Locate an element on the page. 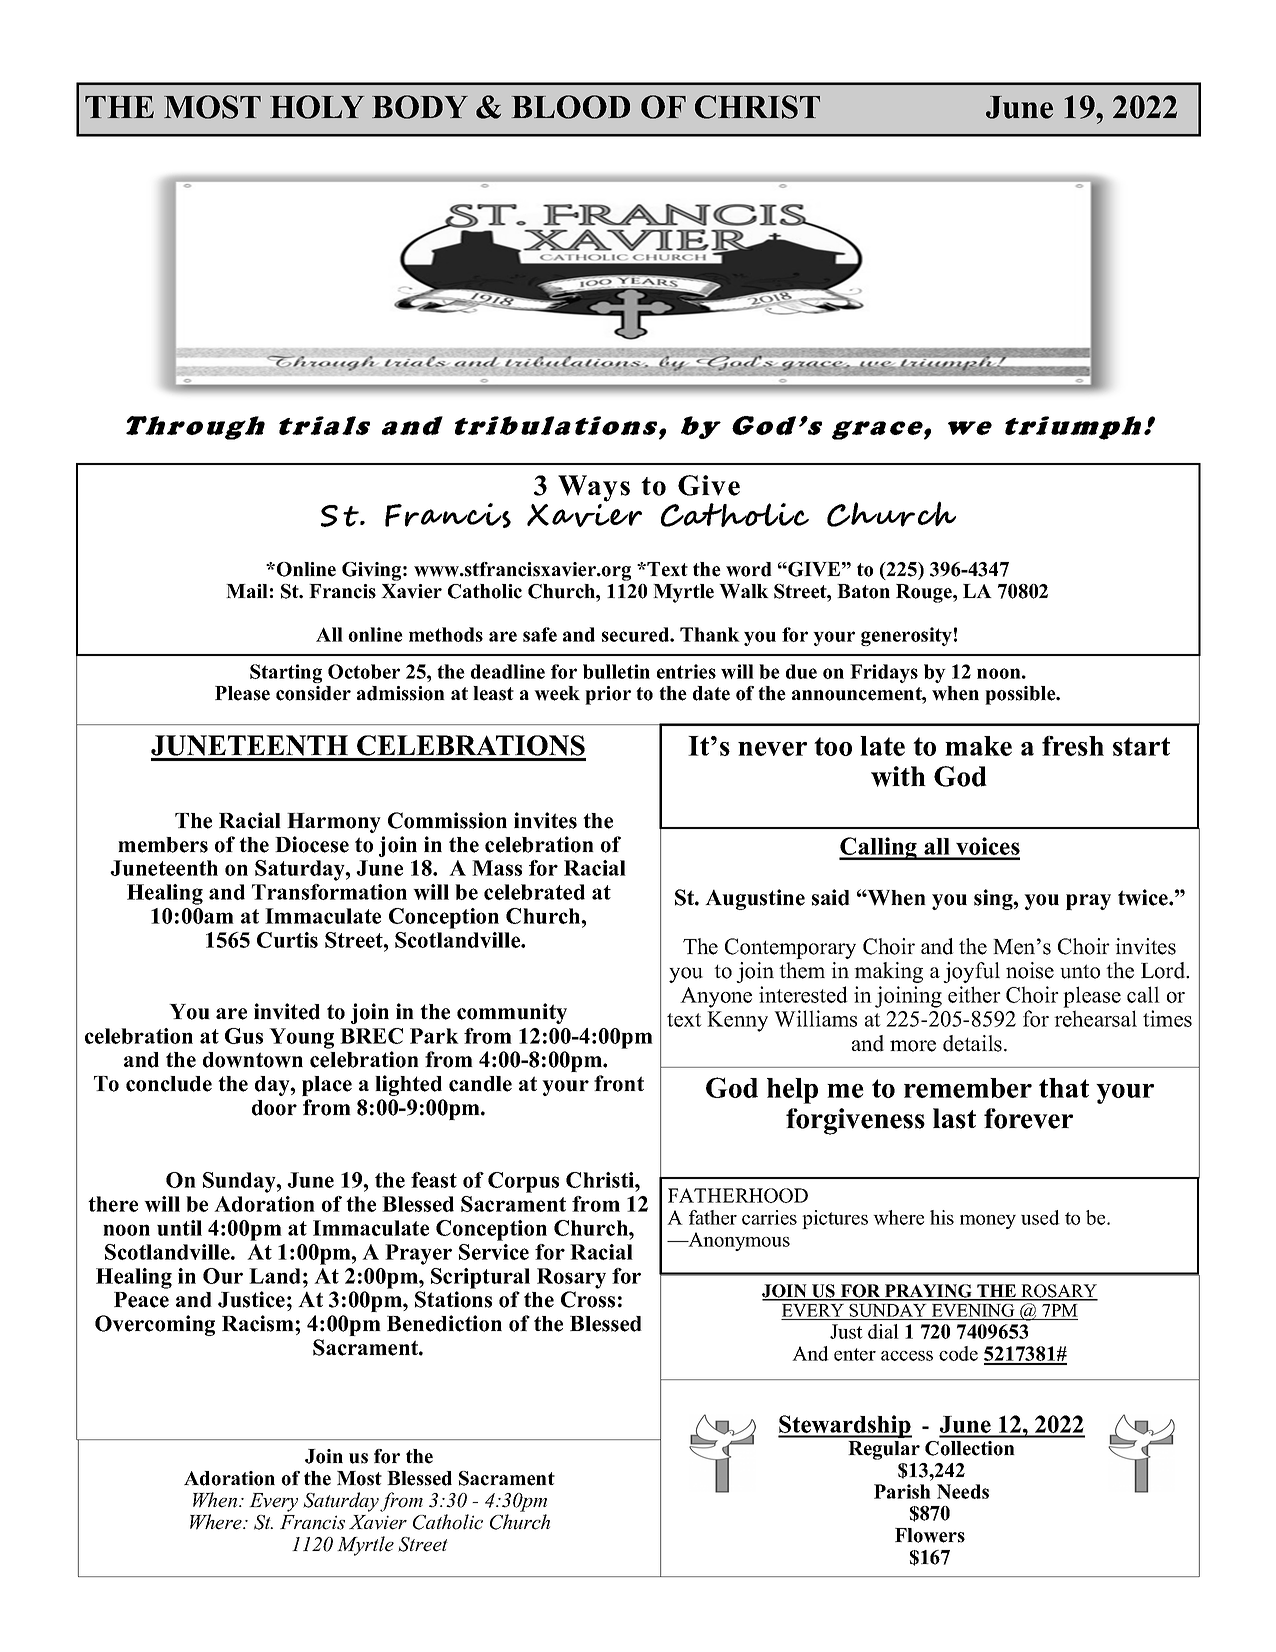 Image resolution: width=1276 pixels, height=1652 pixels. BLOOD is located at coordinates (571, 107).
